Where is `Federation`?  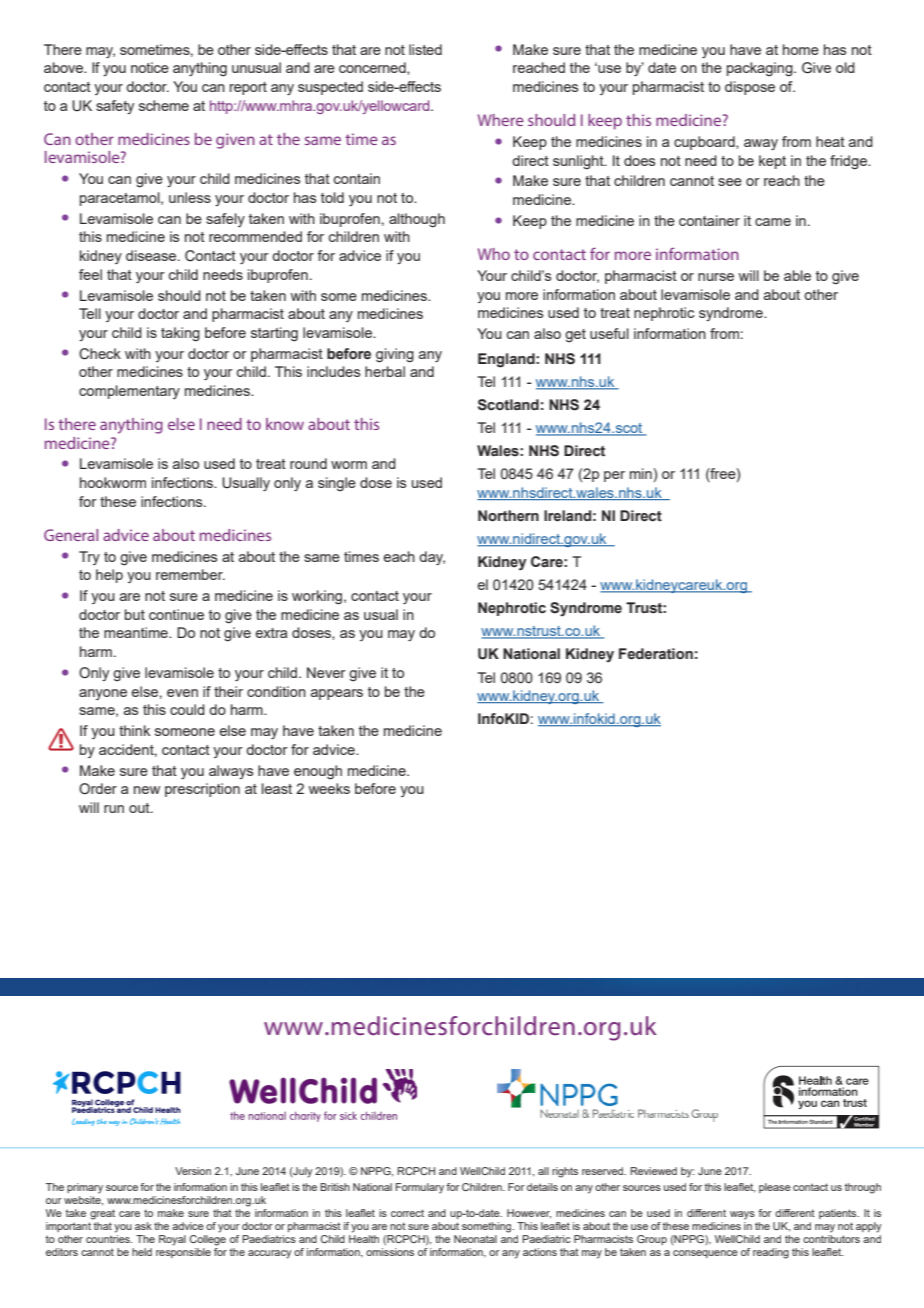 Federation is located at coordinates (656, 654).
